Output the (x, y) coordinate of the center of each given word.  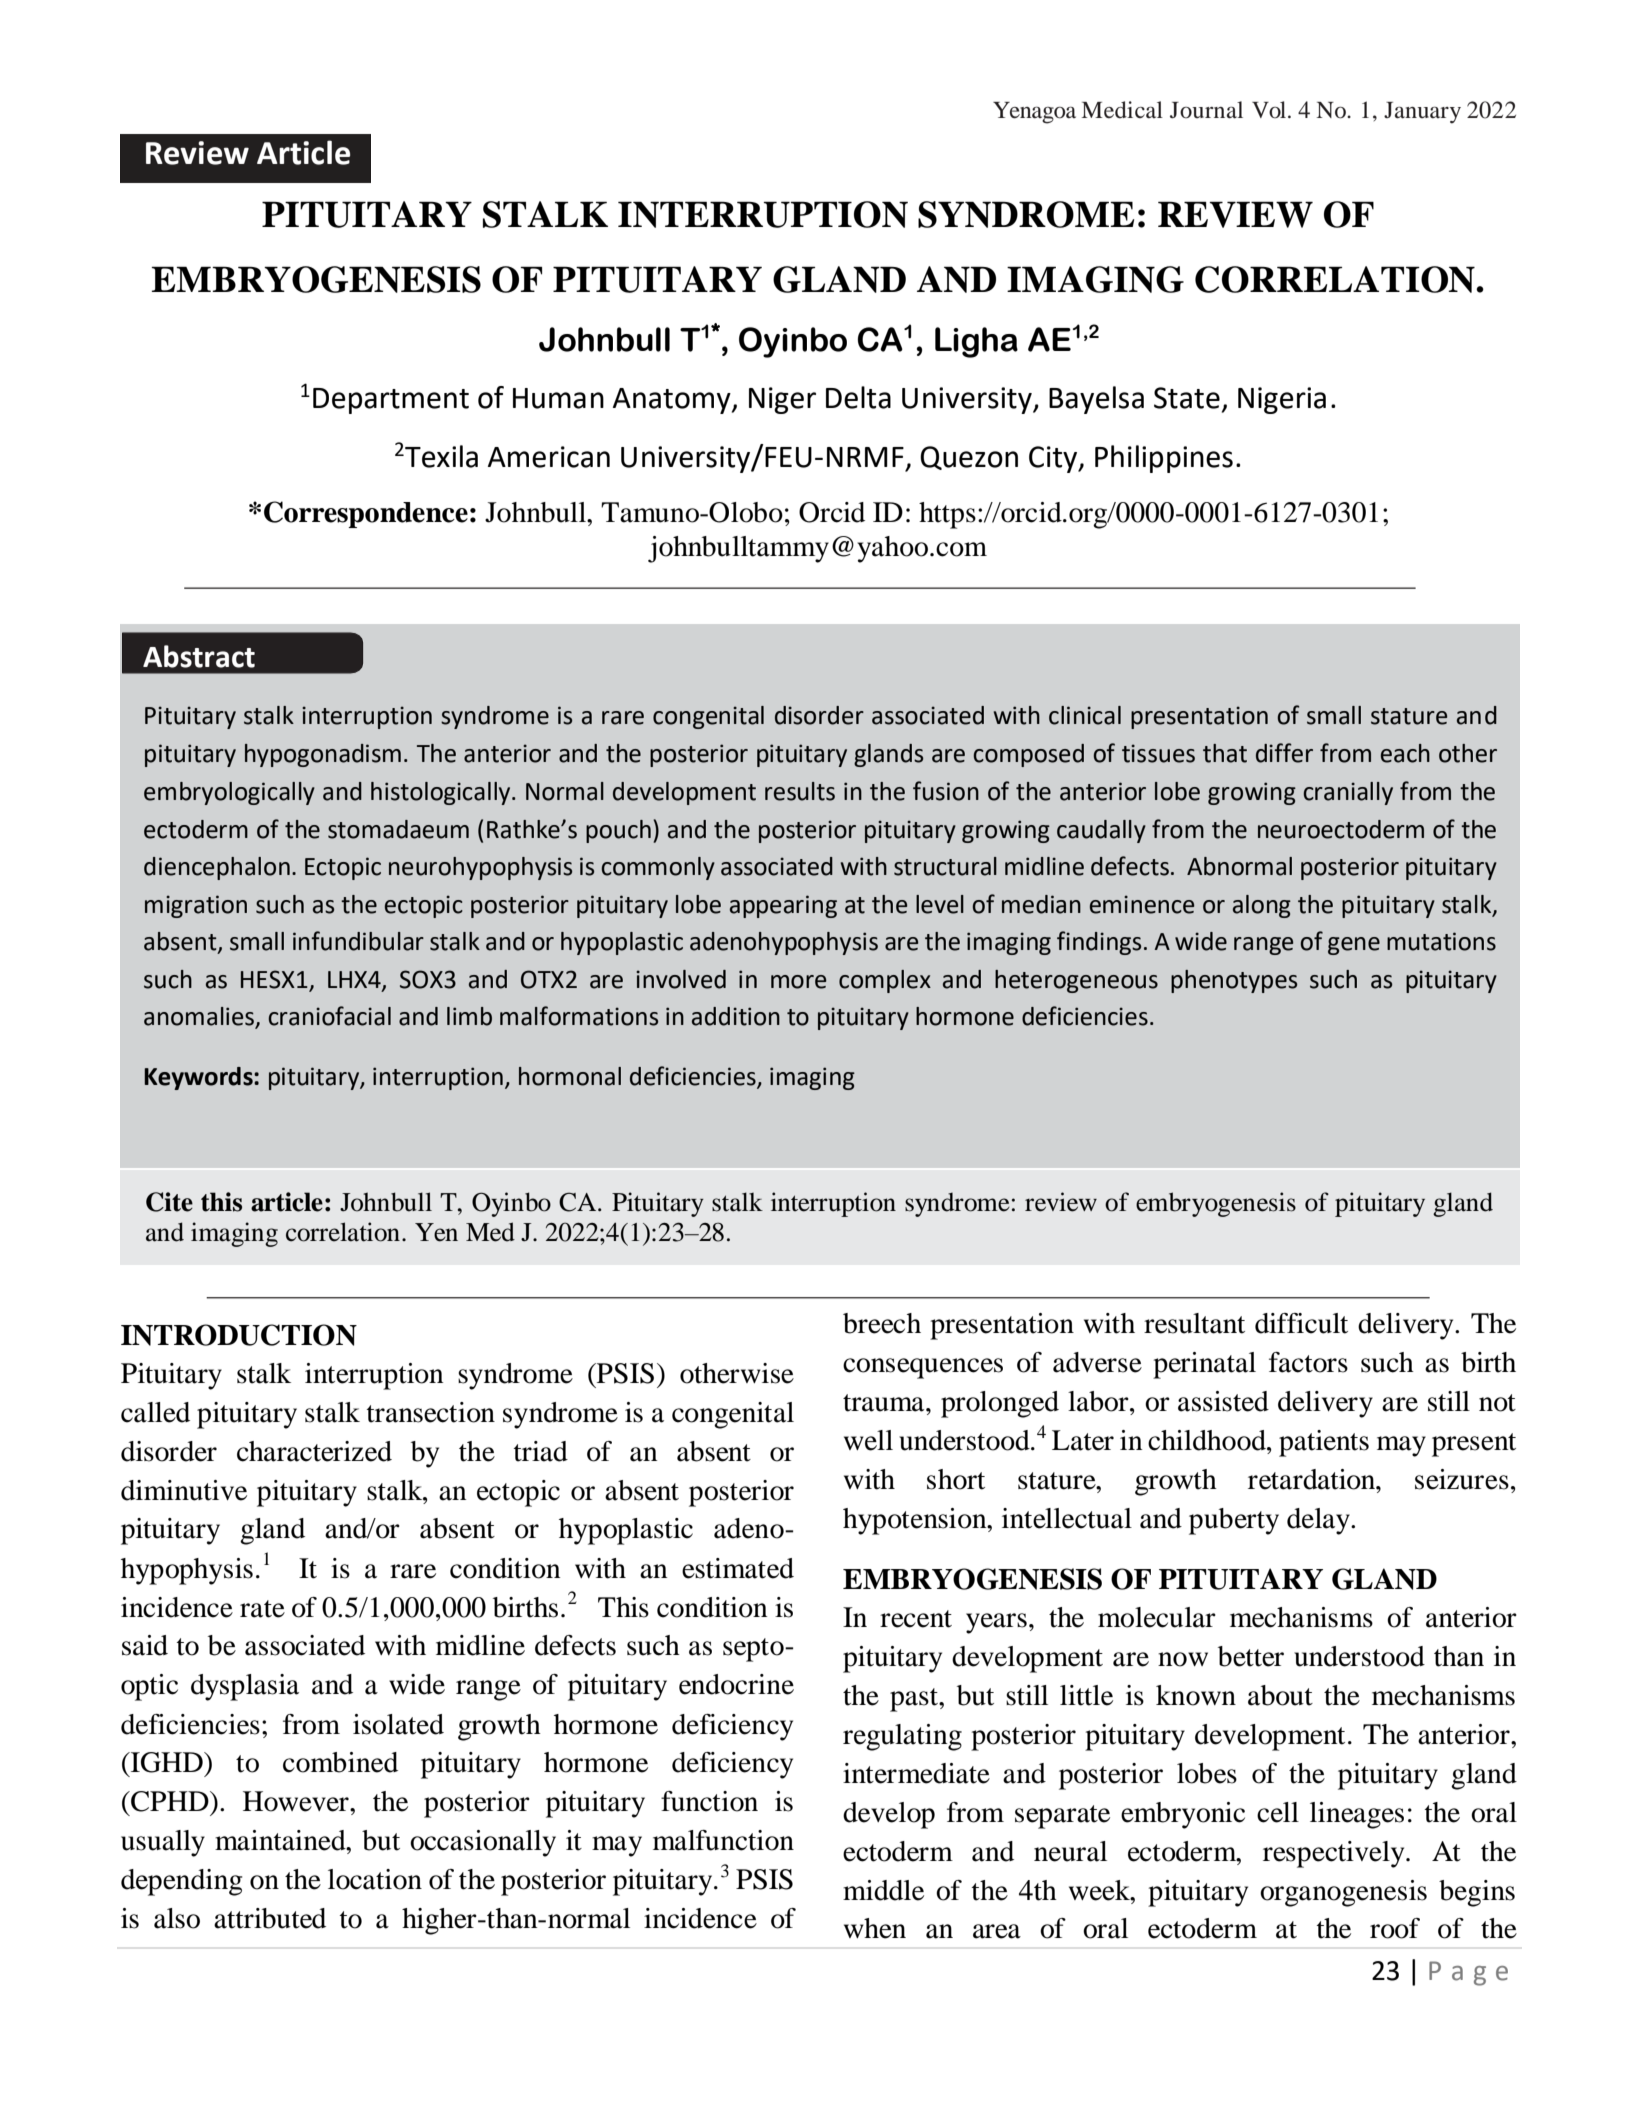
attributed (270, 1918)
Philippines (1164, 459)
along (1262, 906)
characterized (314, 1451)
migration (196, 906)
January (1422, 113)
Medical (1122, 110)
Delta (858, 397)
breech (882, 1323)
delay (1319, 1521)
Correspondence (366, 514)
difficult (1301, 1323)
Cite (169, 1202)
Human (558, 398)
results (800, 791)
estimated (738, 1568)
